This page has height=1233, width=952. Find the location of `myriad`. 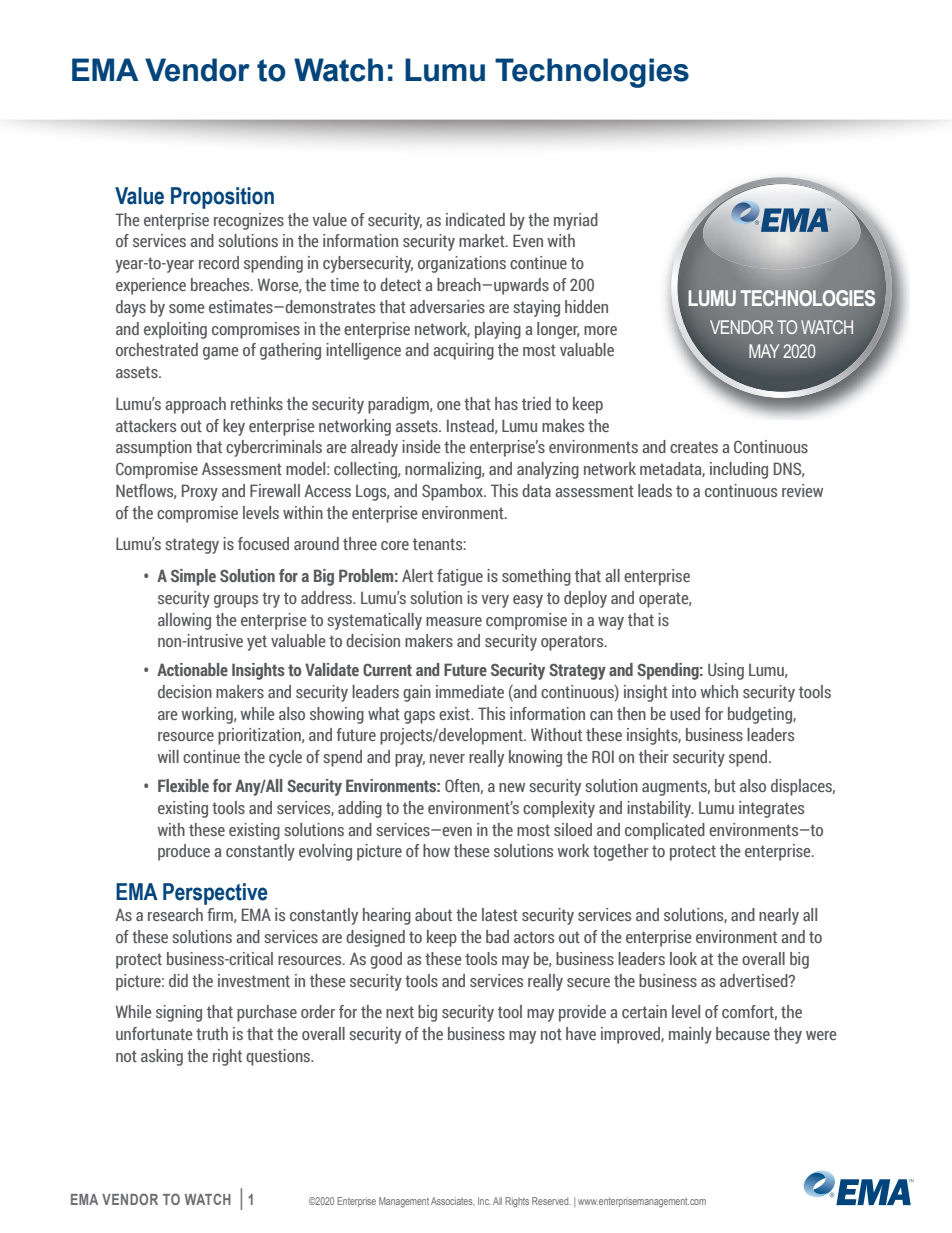

myriad is located at coordinates (576, 221).
